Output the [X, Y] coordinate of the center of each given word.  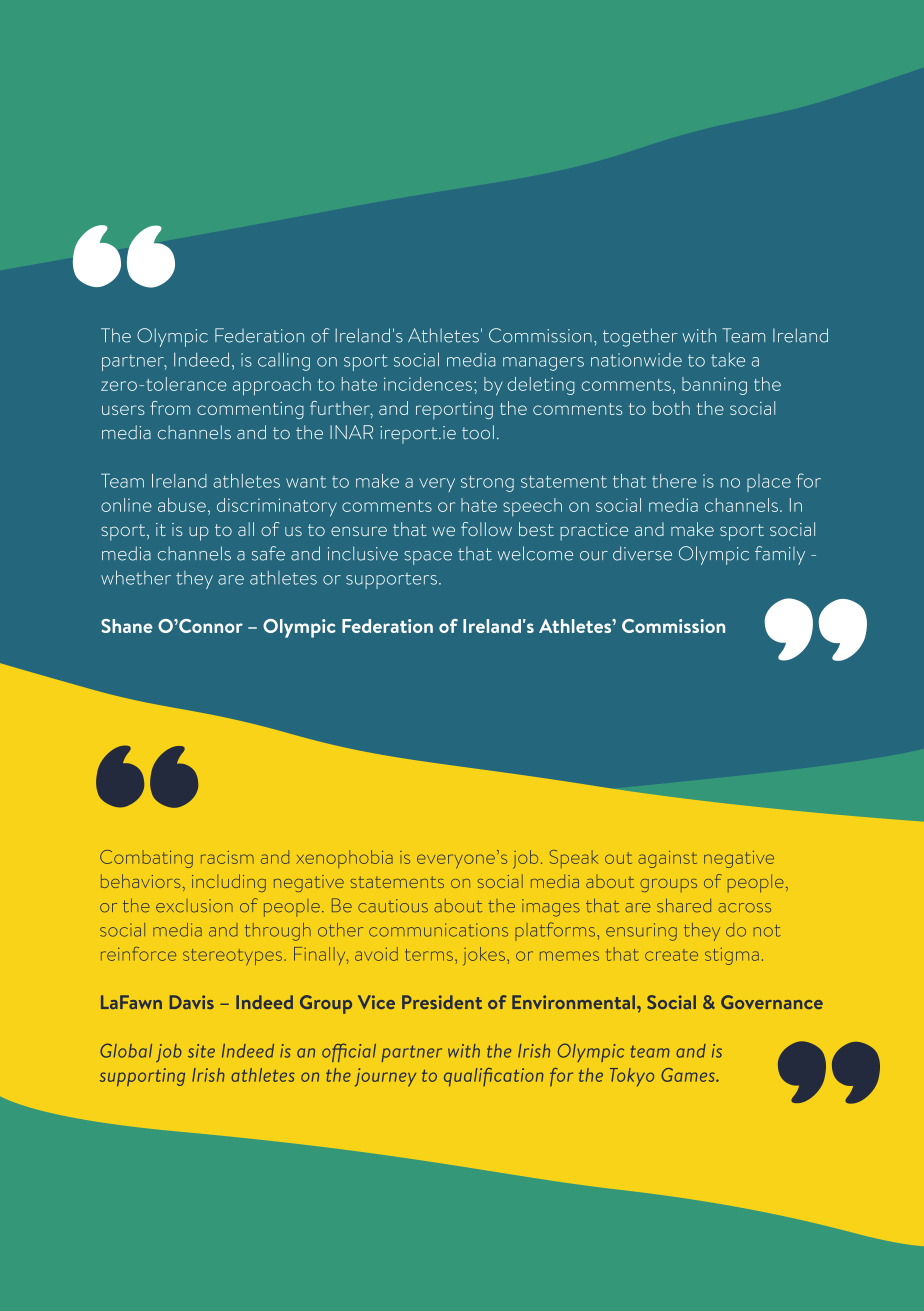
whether [136, 577]
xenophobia [345, 859]
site [201, 1051]
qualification [493, 1077]
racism [227, 857]
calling [284, 361]
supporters [391, 581]
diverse [642, 553]
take [728, 360]
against [667, 859]
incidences [428, 384]
